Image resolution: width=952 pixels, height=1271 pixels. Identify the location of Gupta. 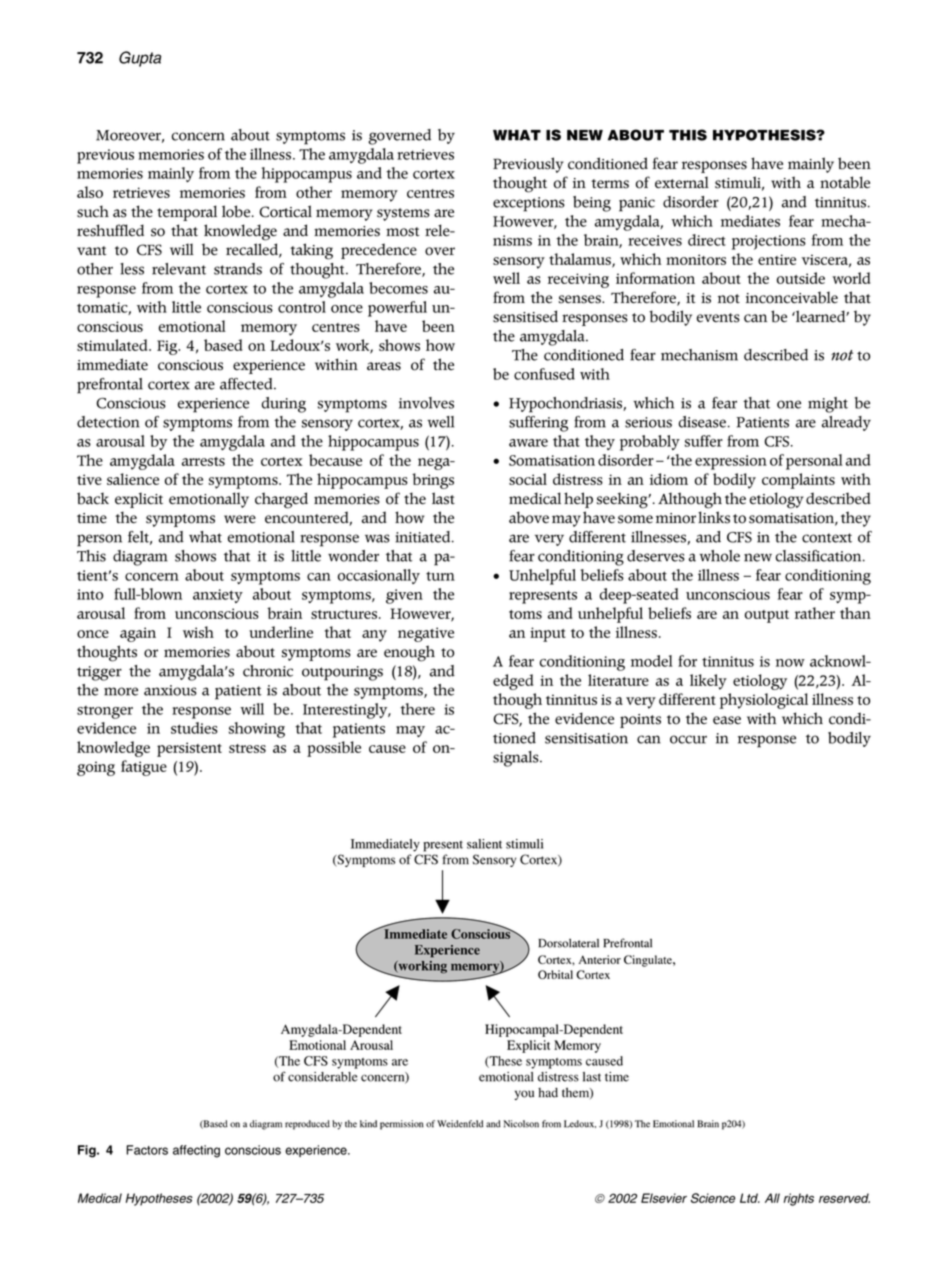
(140, 59).
